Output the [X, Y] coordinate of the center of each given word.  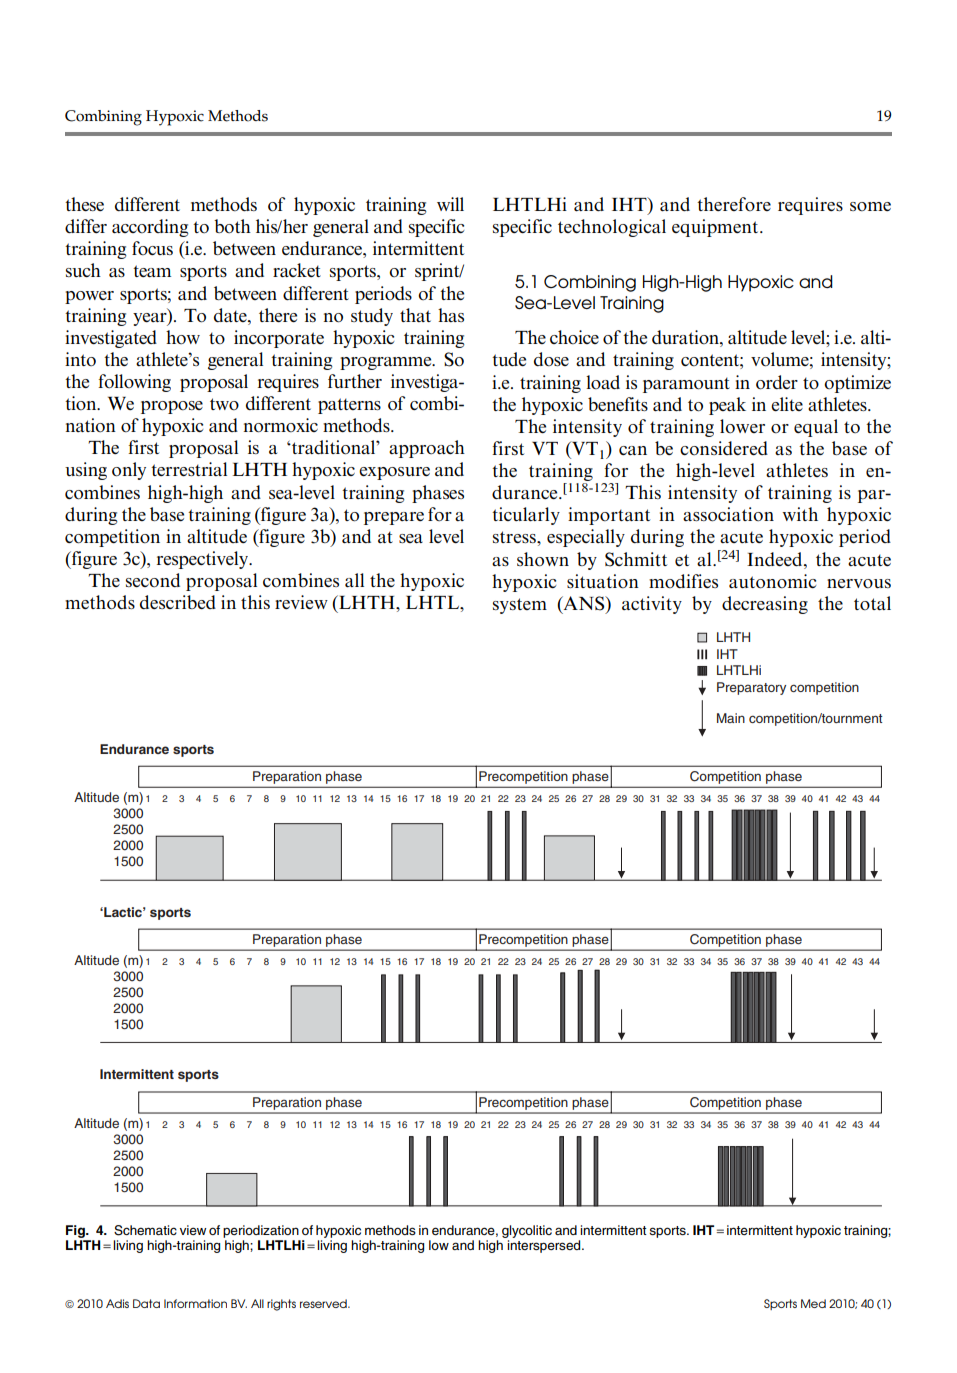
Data [146, 1303]
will [450, 204]
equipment [716, 228]
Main [731, 718]
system [520, 606]
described [178, 602]
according [150, 228]
